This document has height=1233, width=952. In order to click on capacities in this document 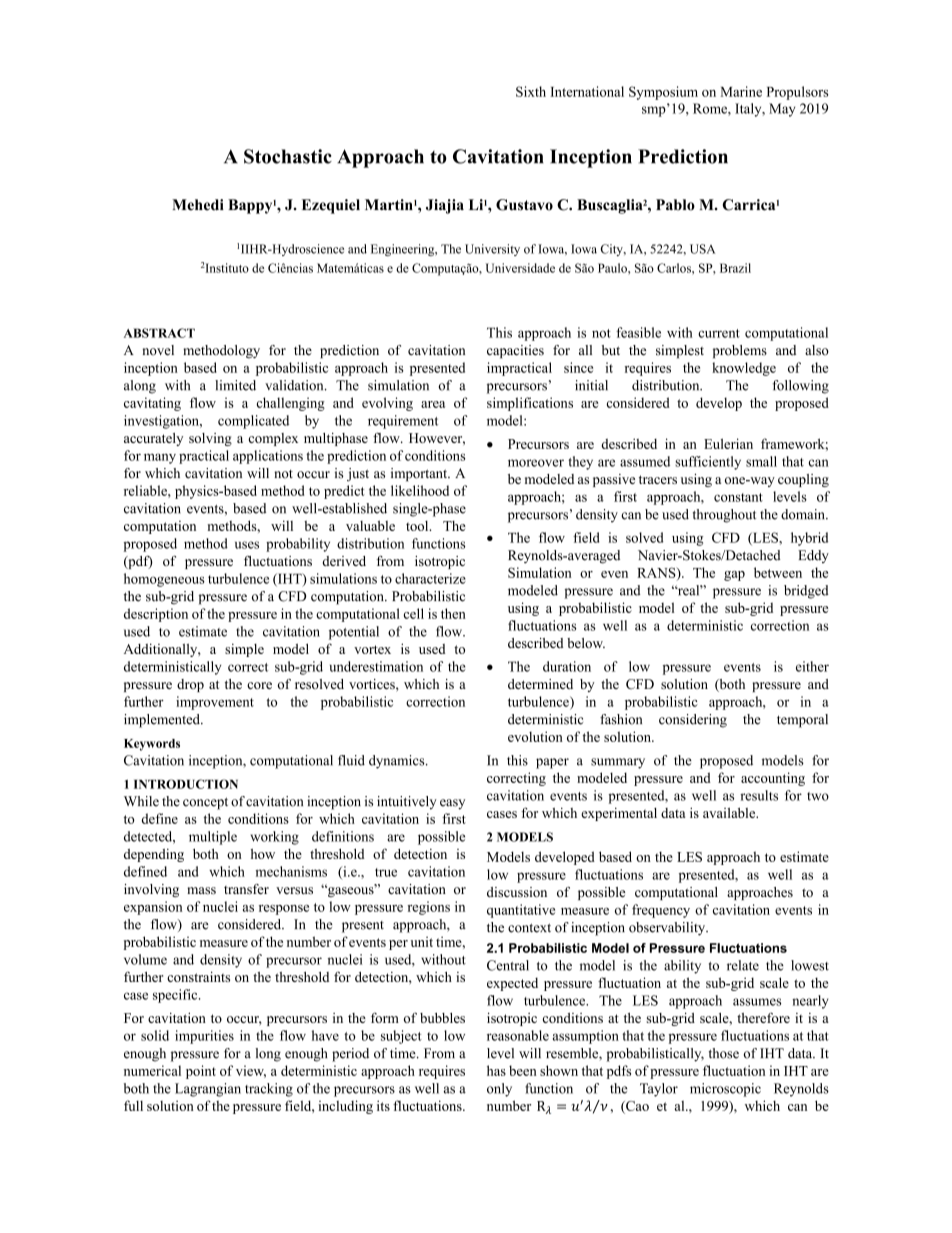, I will do `click(515, 352)`.
